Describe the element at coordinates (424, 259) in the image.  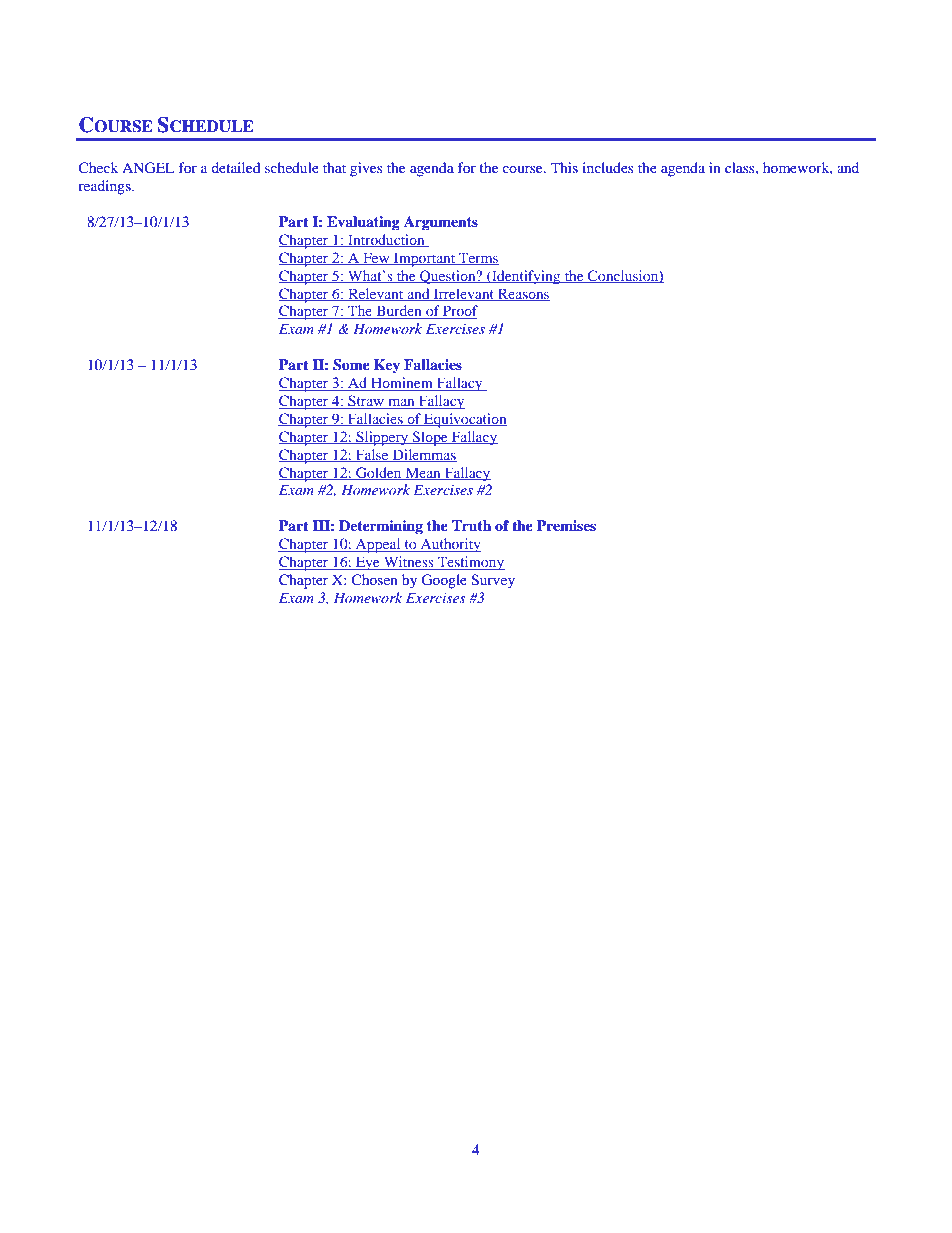
I see `Important` at that location.
